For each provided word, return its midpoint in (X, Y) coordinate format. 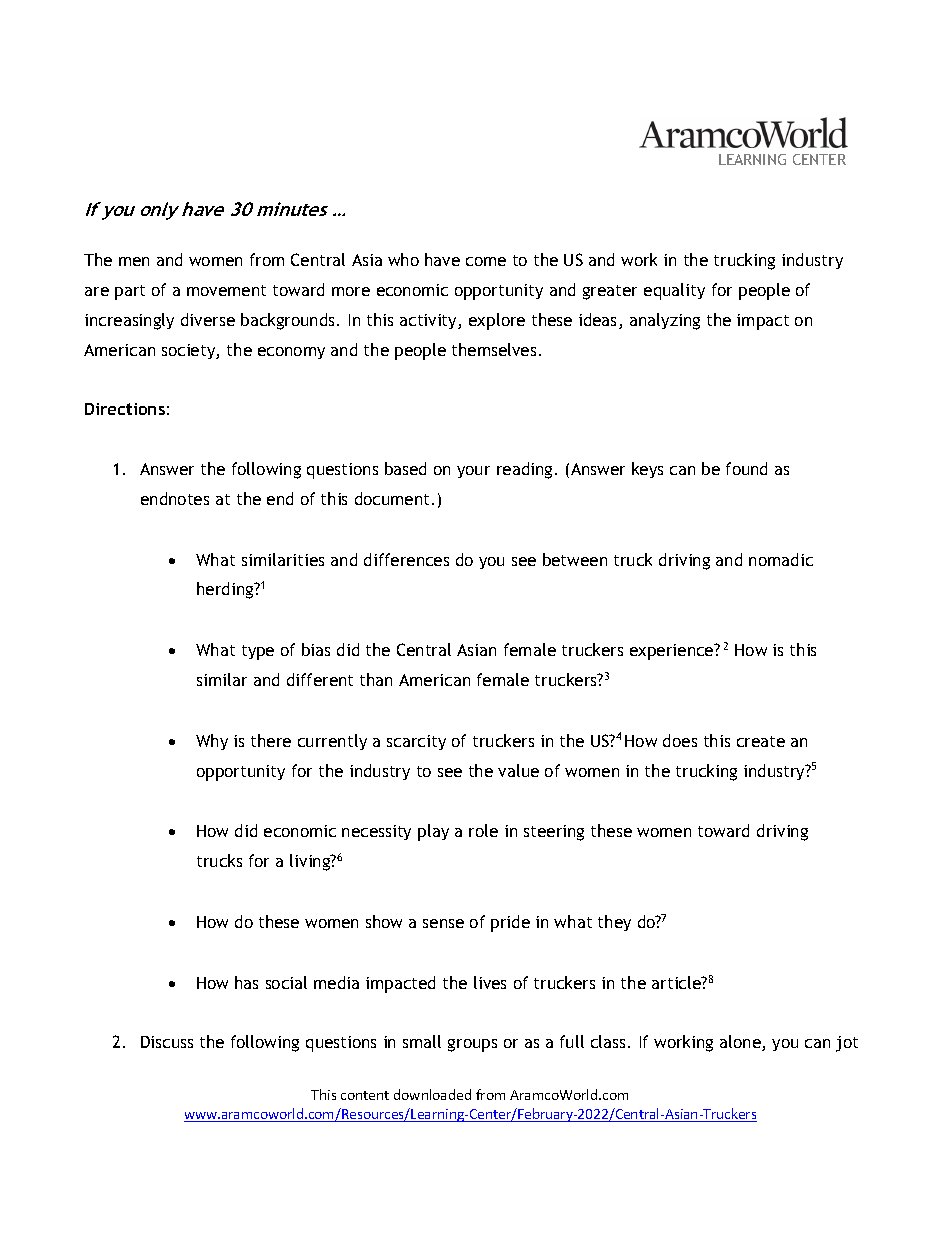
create (761, 741)
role (483, 830)
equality (674, 291)
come (486, 261)
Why (212, 742)
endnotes (175, 498)
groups (472, 1045)
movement (226, 290)
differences (406, 559)
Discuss (167, 1042)
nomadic (781, 559)
